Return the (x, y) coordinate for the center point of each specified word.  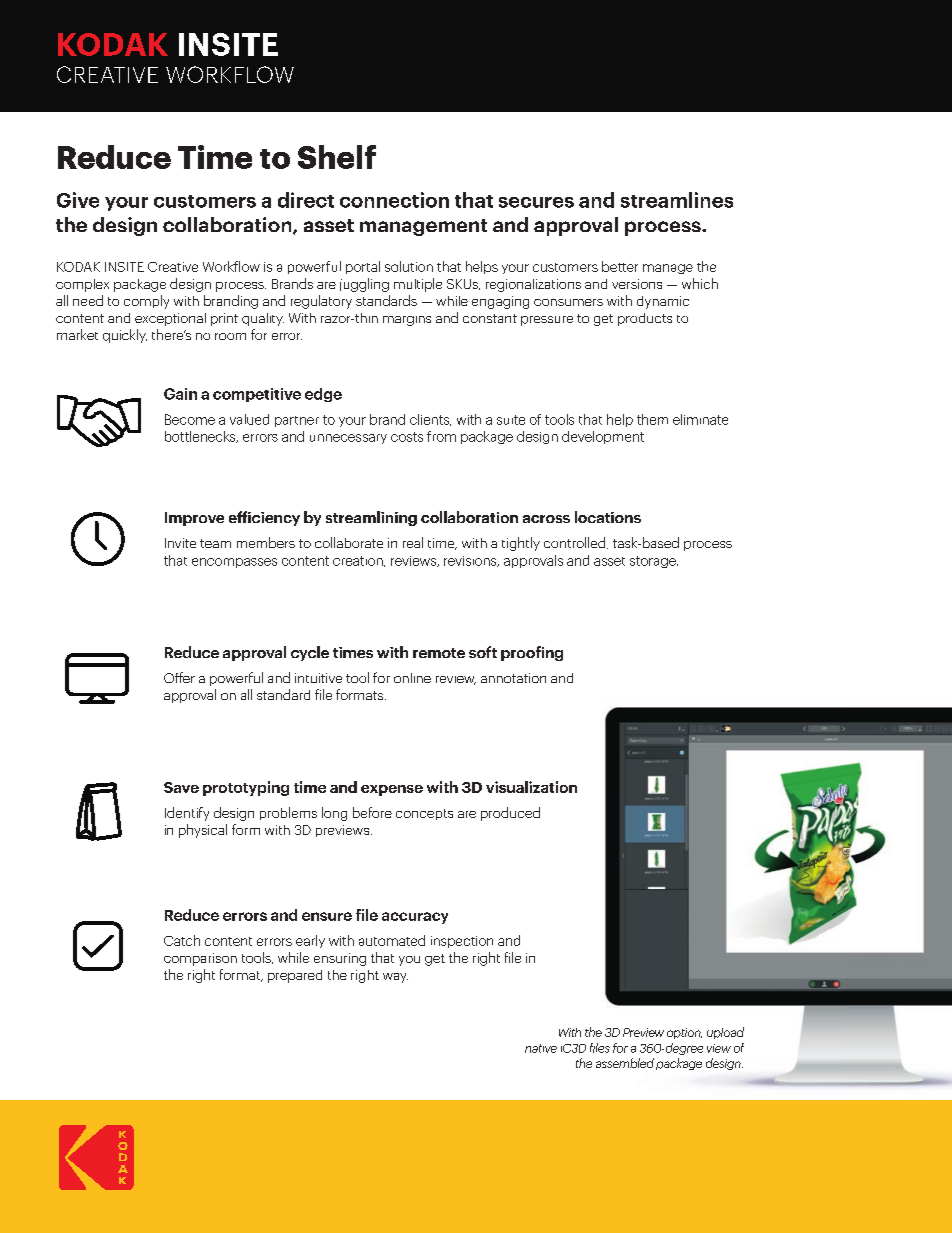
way (395, 978)
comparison (200, 959)
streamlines (677, 200)
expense (392, 790)
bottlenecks (201, 437)
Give (78, 200)
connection (394, 200)
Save (181, 787)
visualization (531, 787)
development (603, 437)
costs (407, 437)
